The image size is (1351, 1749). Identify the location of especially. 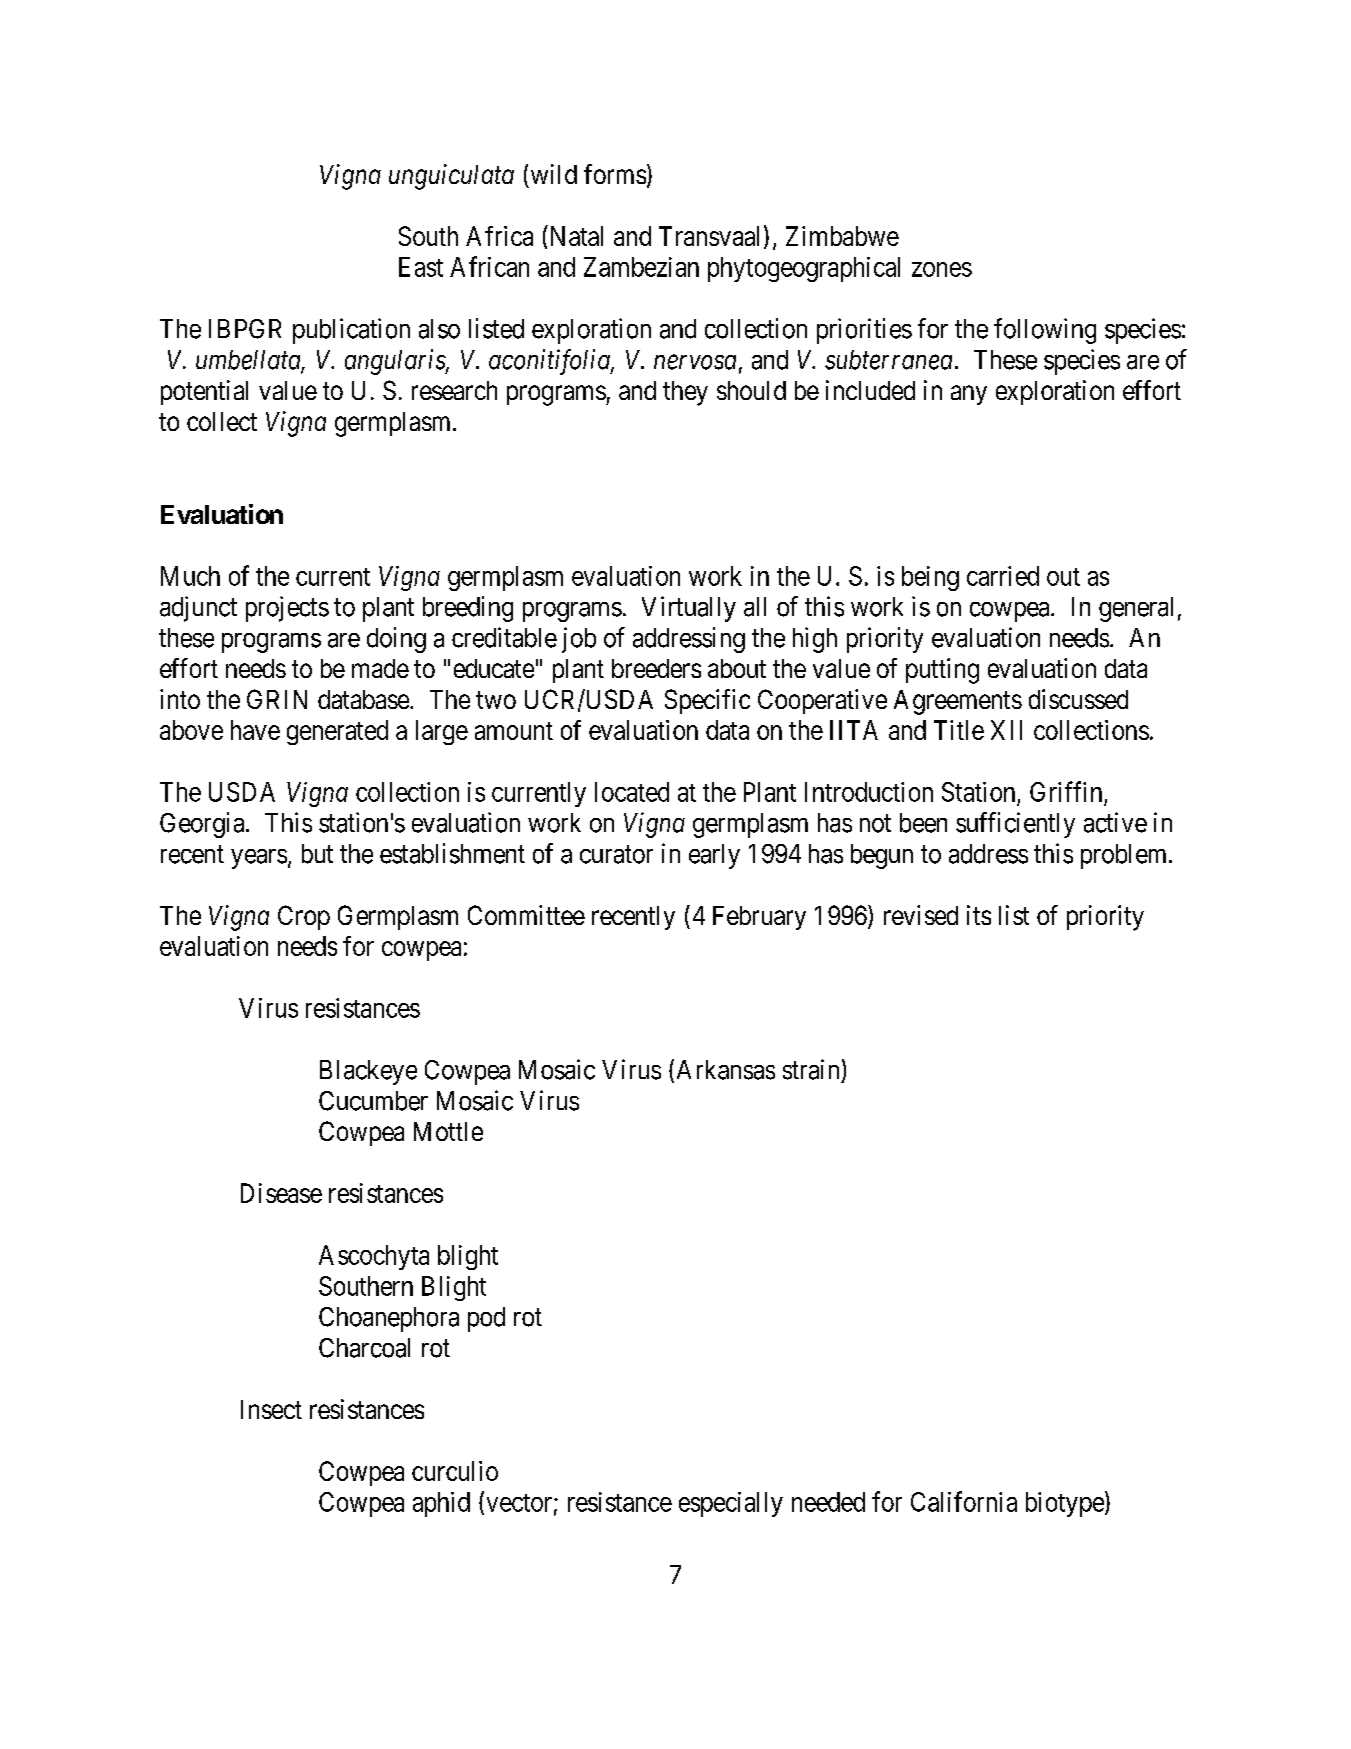
(731, 1504).
